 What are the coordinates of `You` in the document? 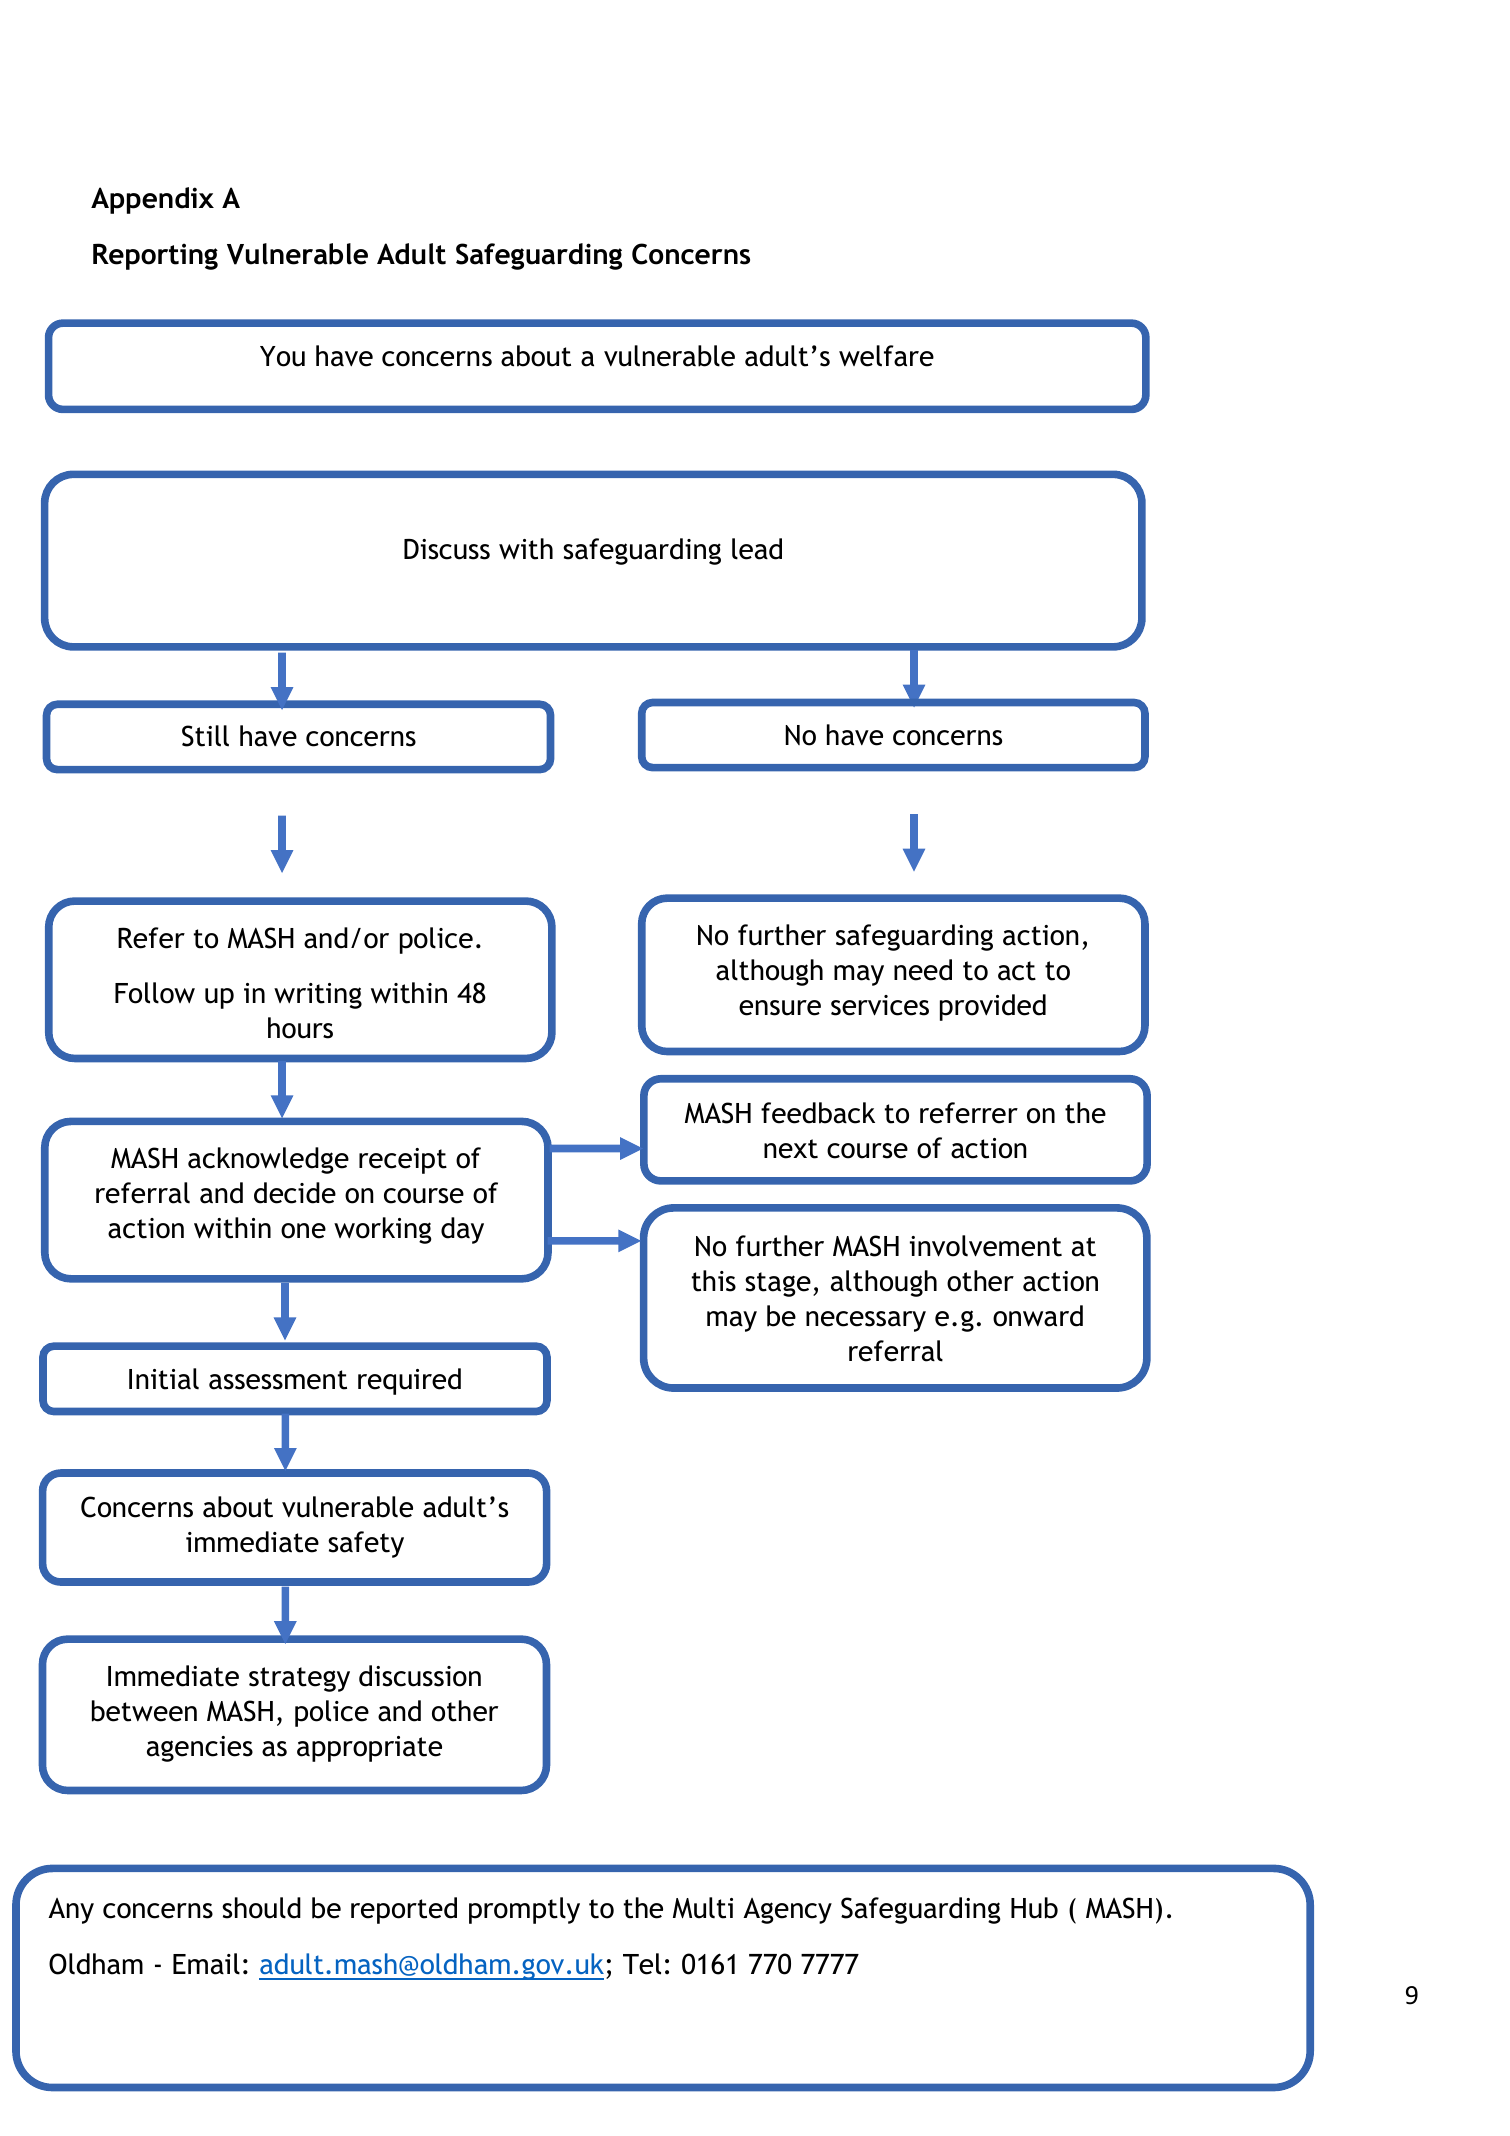 It's located at (282, 356).
